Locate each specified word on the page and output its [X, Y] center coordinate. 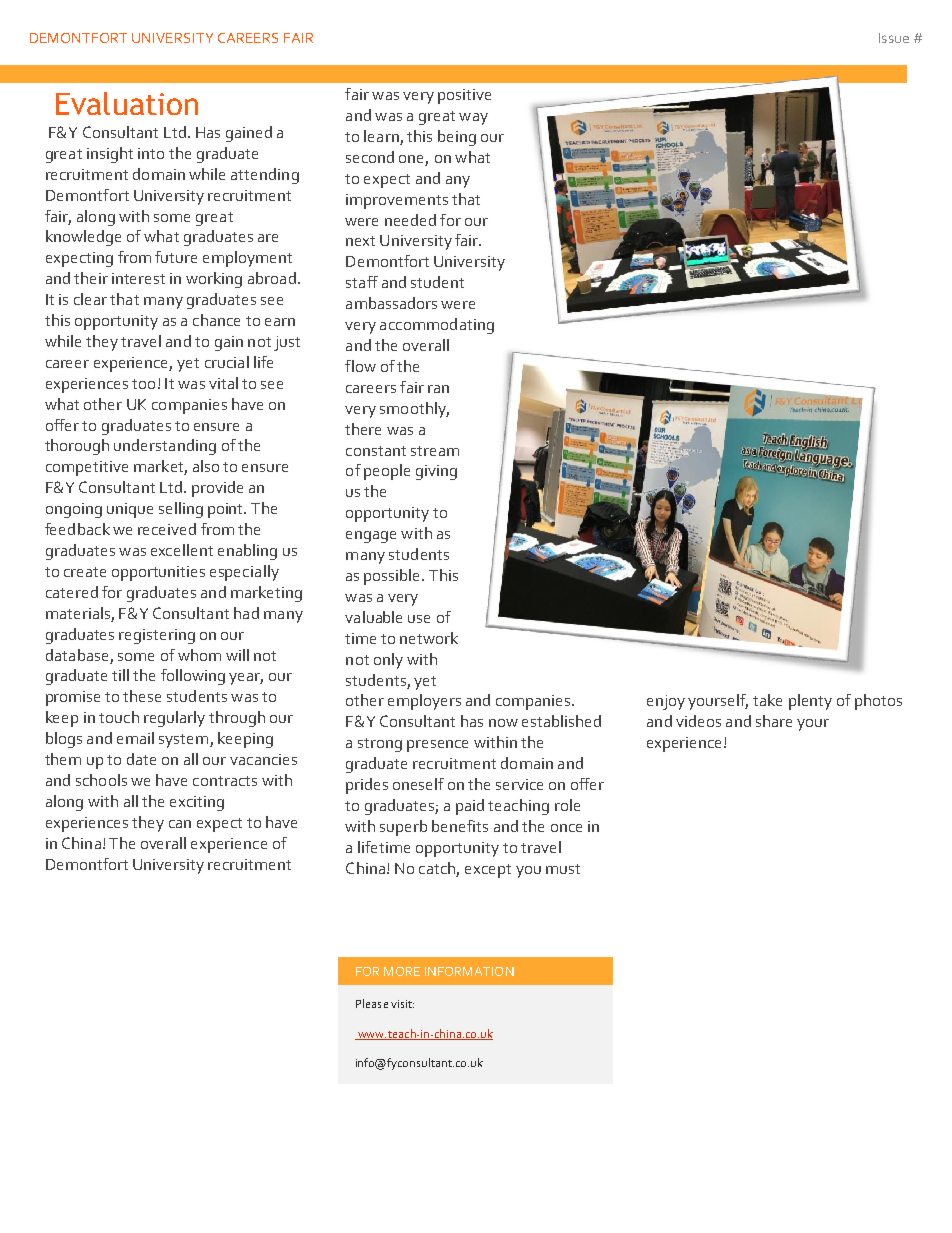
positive [464, 96]
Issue [894, 38]
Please [372, 1003]
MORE [402, 971]
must [563, 869]
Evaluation [127, 103]
